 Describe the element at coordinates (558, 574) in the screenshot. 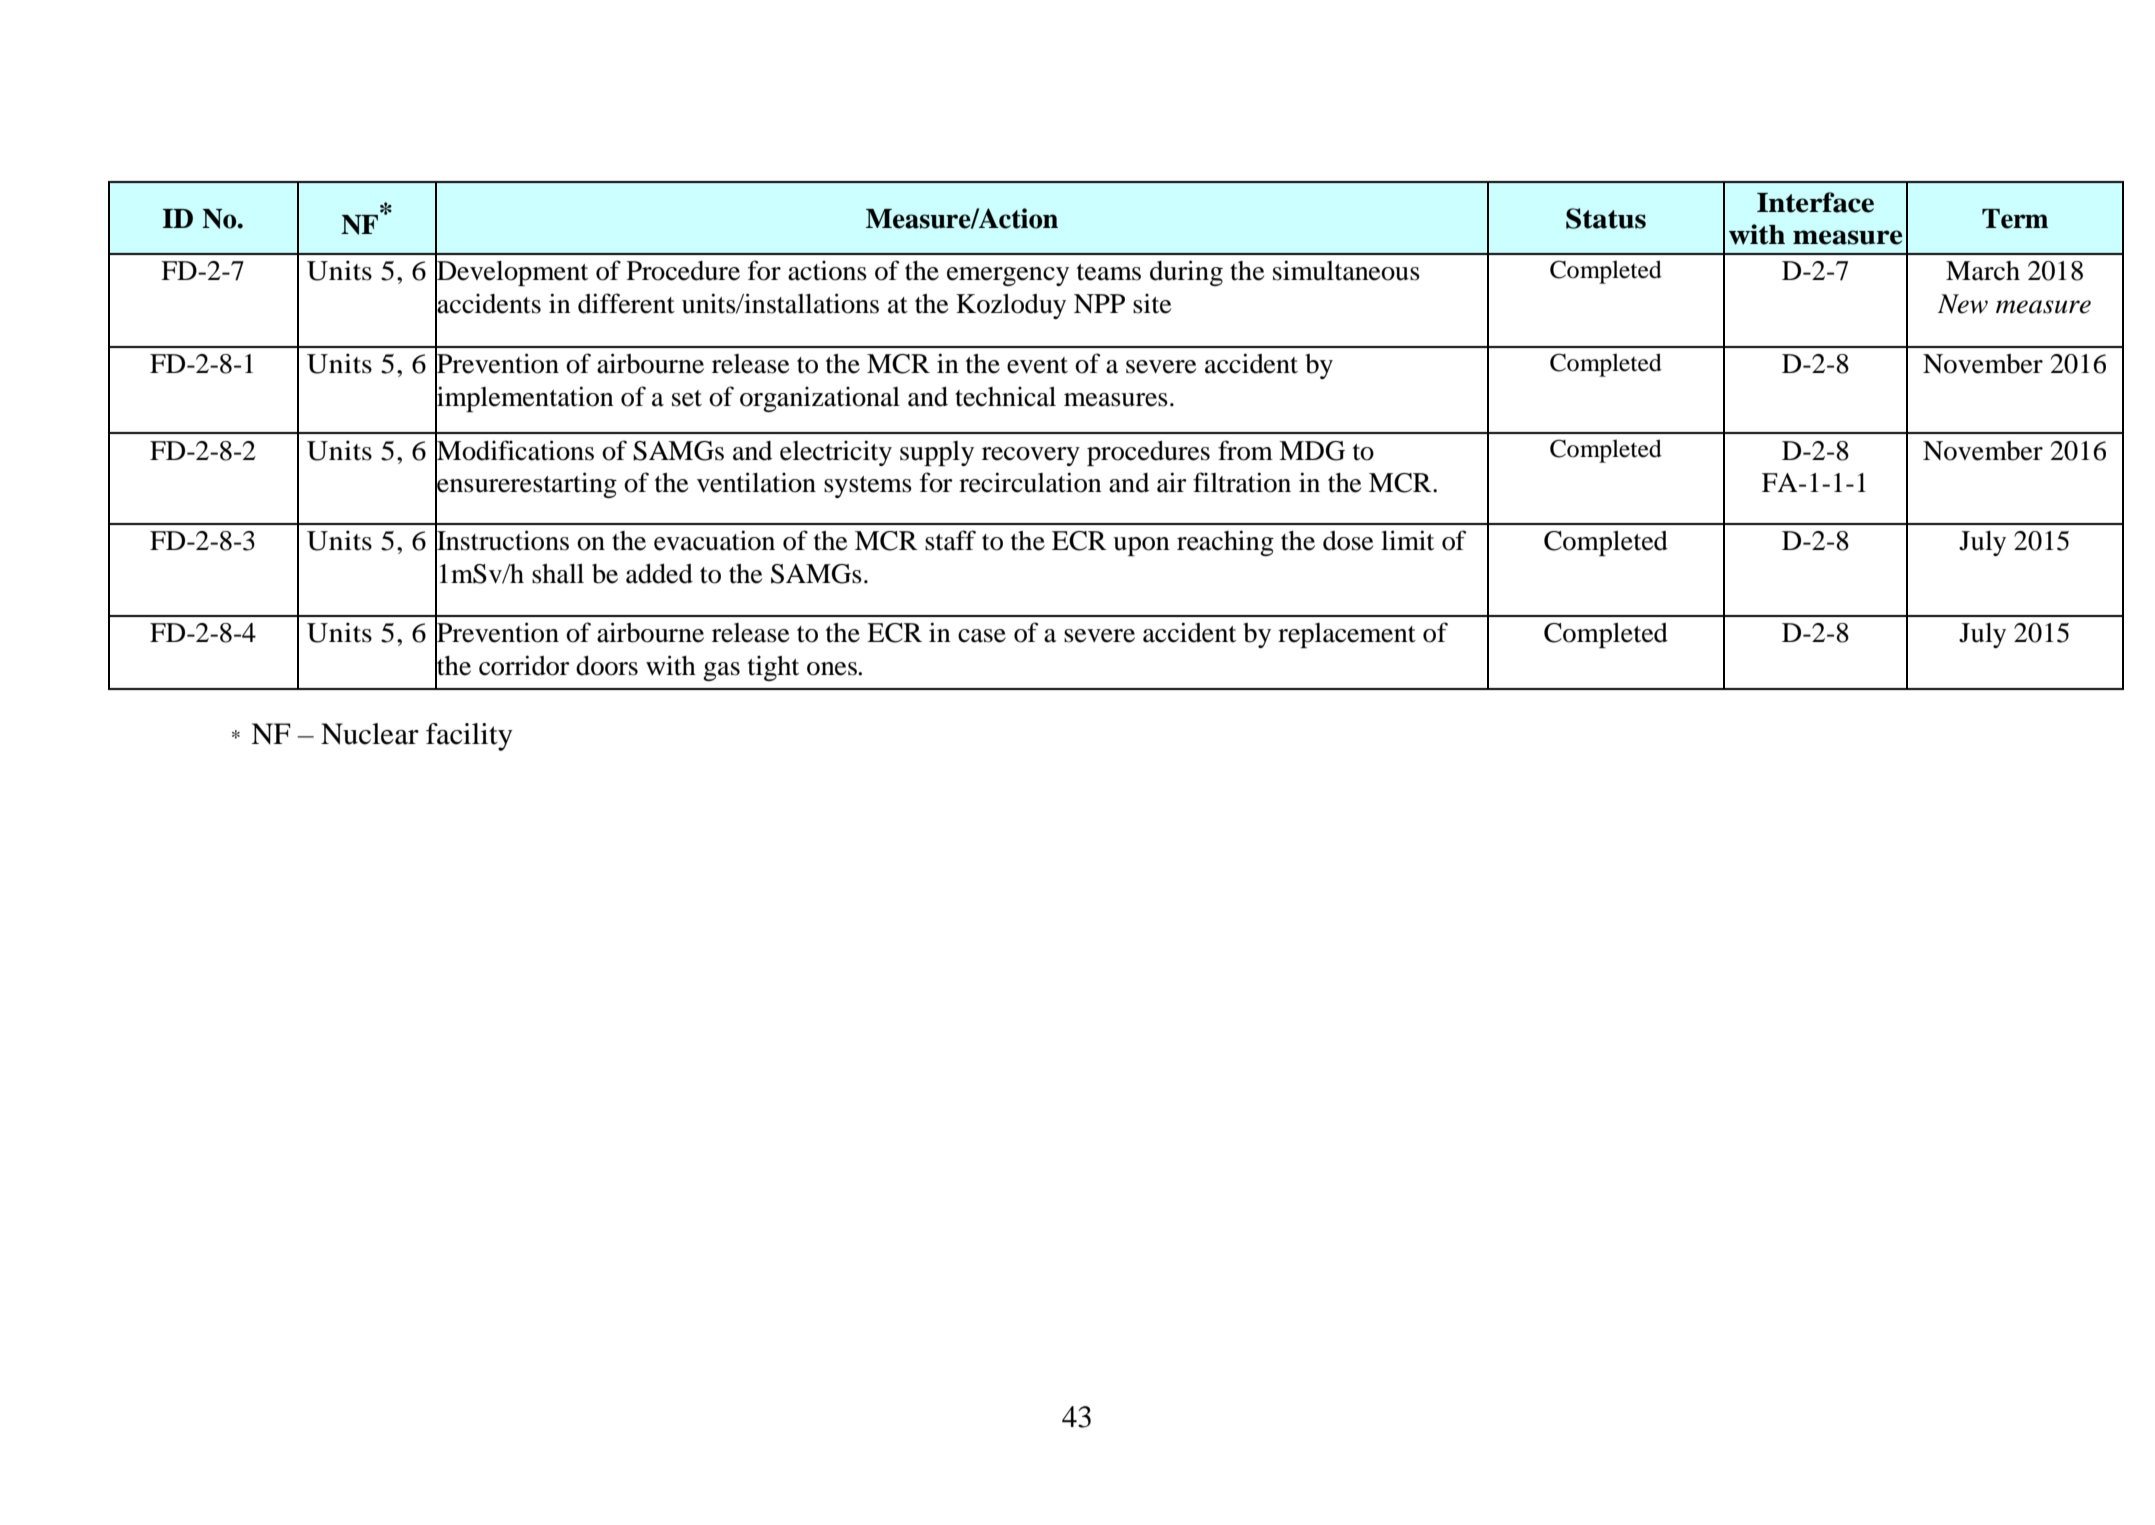

I see `shall` at that location.
